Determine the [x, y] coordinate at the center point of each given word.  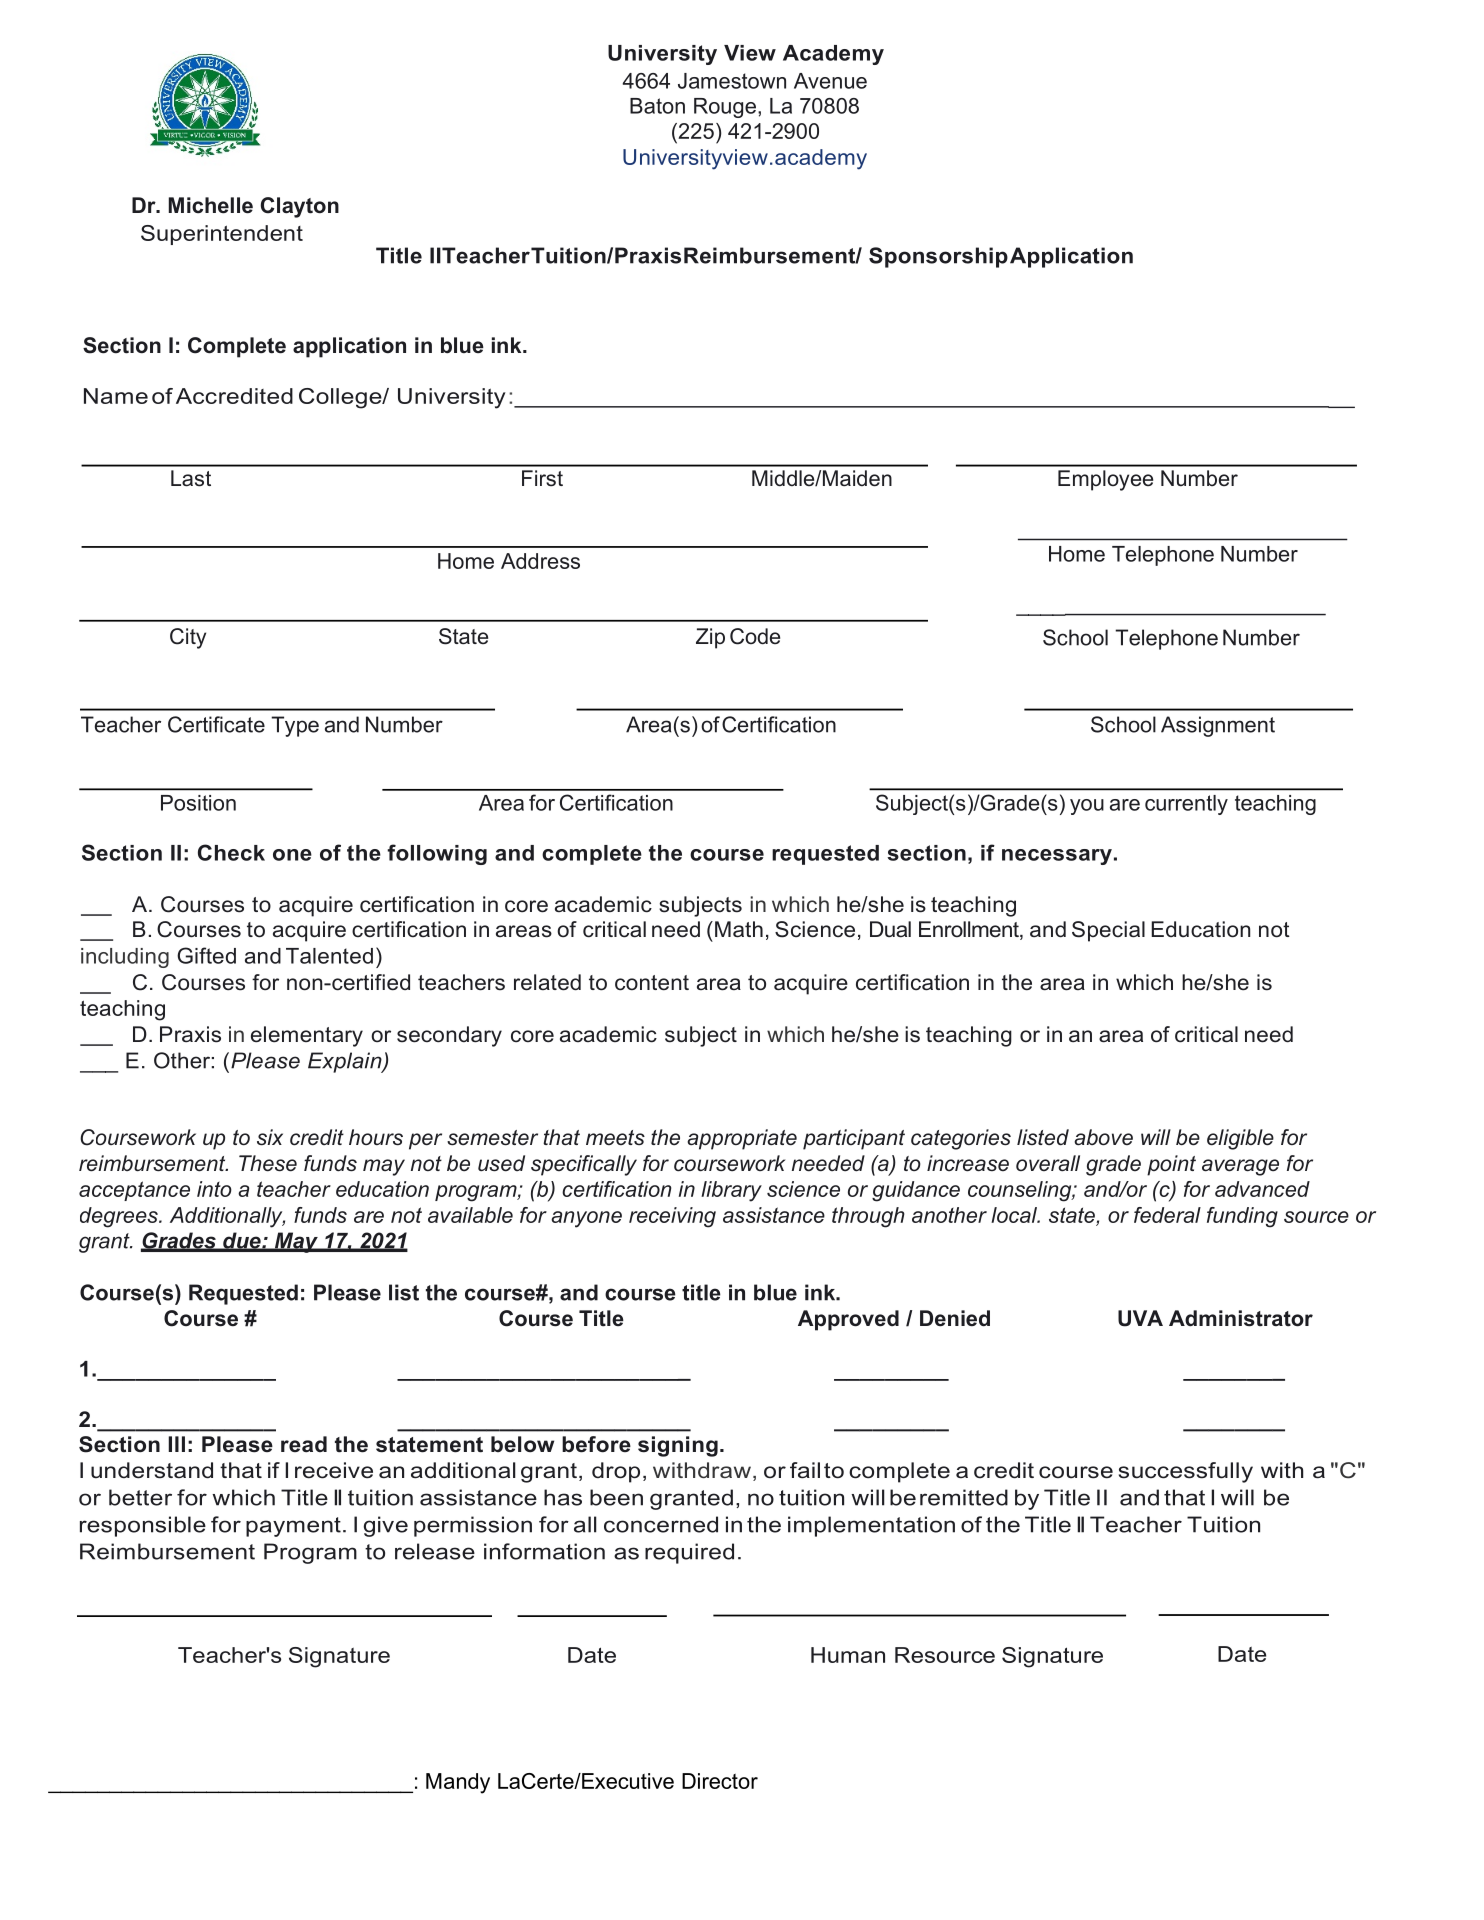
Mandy [458, 1783]
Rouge [725, 108]
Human [848, 1655]
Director [720, 1781]
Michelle [211, 205]
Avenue [830, 81]
